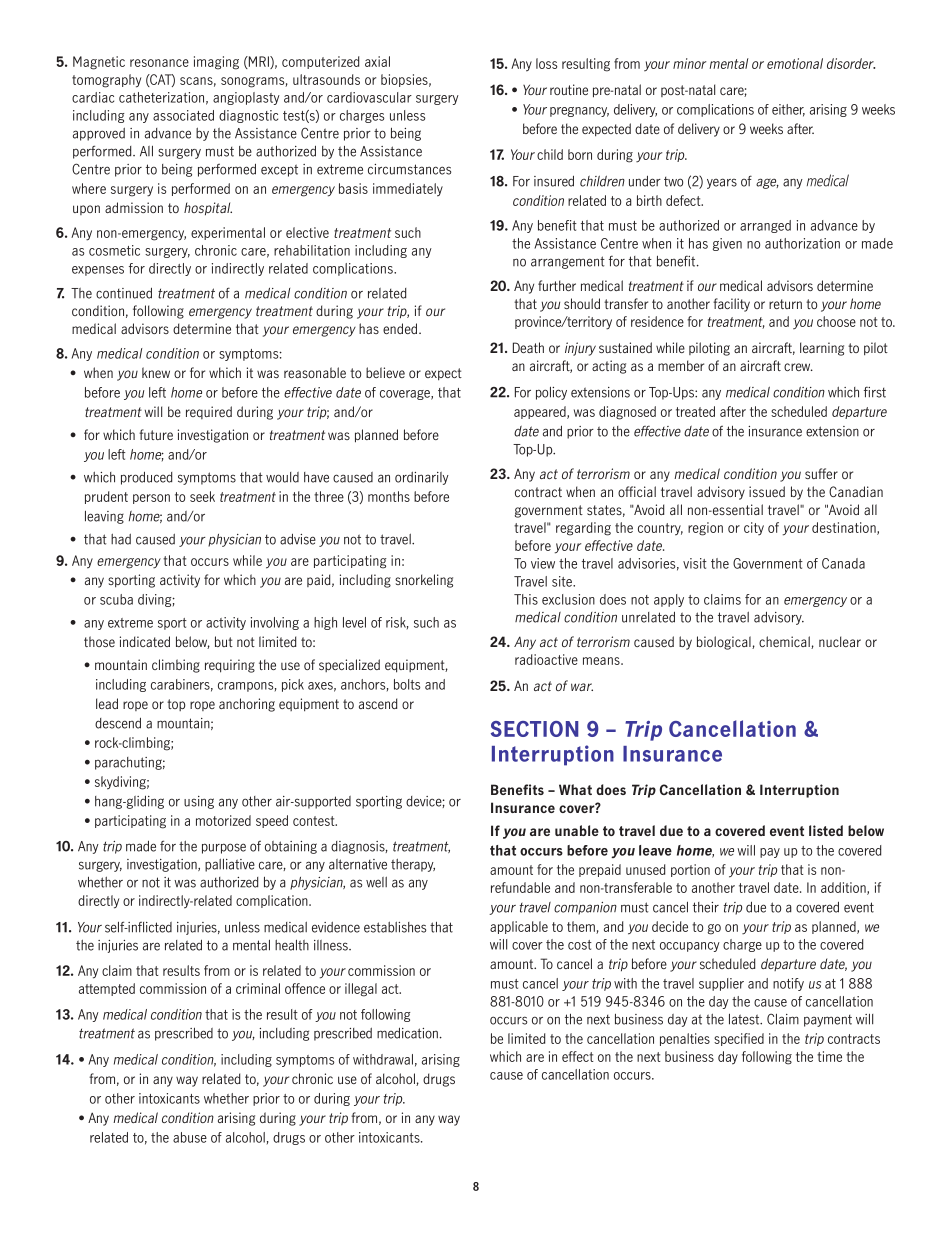 The width and height of the image is (952, 1233). What do you see at coordinates (557, 285) in the image?
I see `further` at bounding box center [557, 285].
